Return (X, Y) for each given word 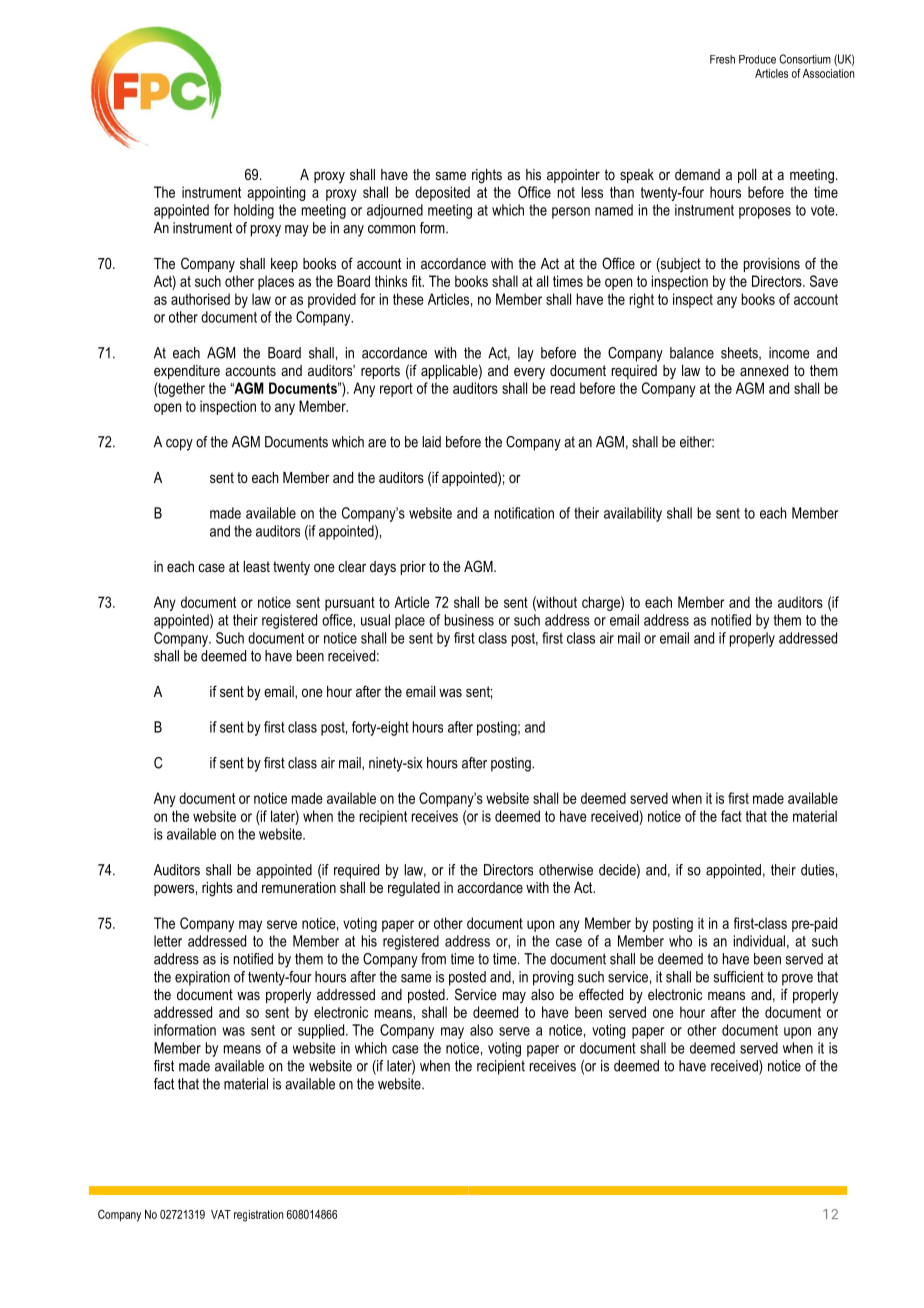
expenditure (187, 372)
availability (633, 514)
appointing (276, 193)
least (256, 566)
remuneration (299, 887)
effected (601, 994)
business (469, 620)
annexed (764, 370)
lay (526, 354)
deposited (442, 193)
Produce (757, 59)
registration (258, 1216)
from (433, 959)
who (680, 941)
